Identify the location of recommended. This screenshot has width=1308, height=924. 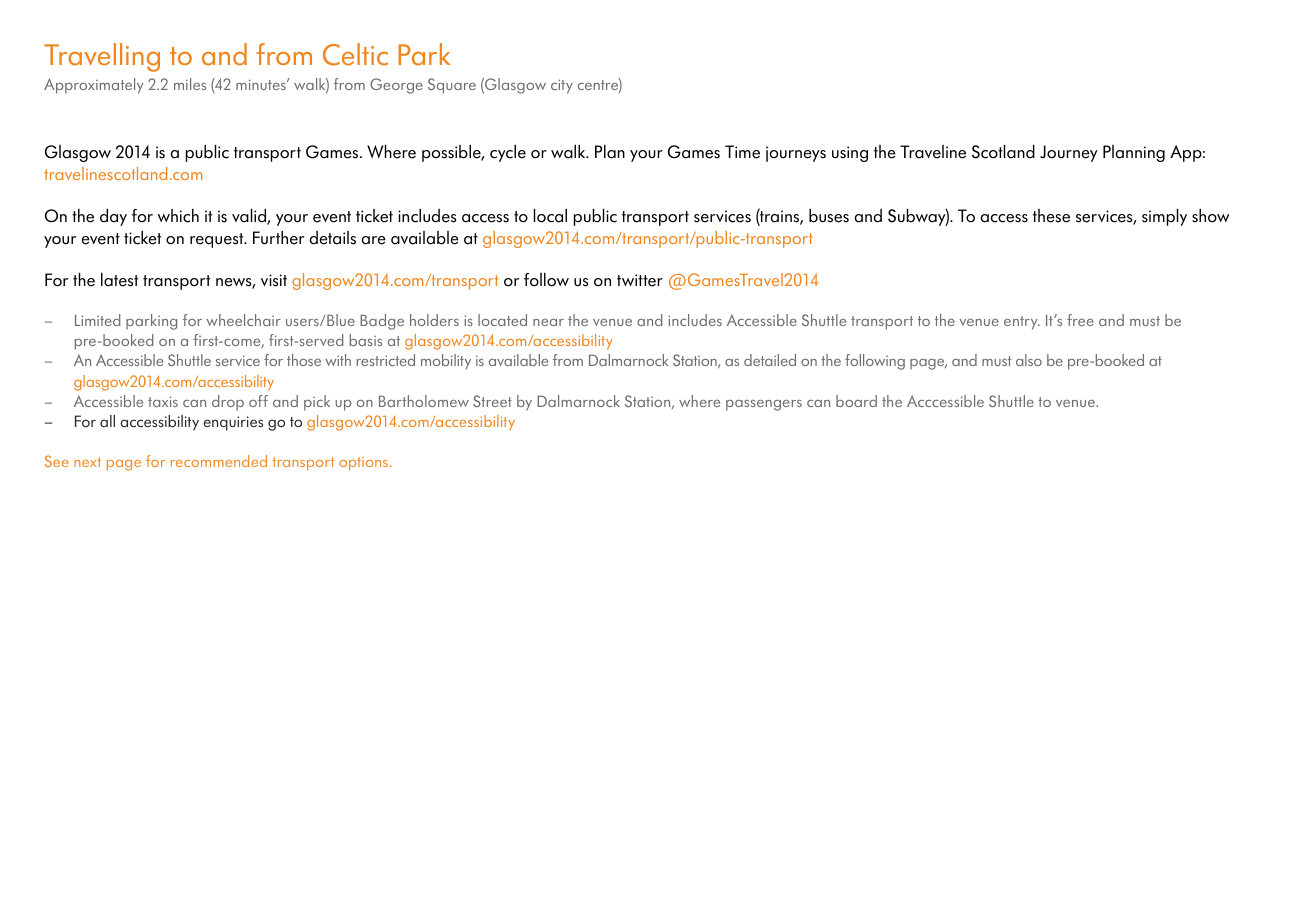
(219, 461).
